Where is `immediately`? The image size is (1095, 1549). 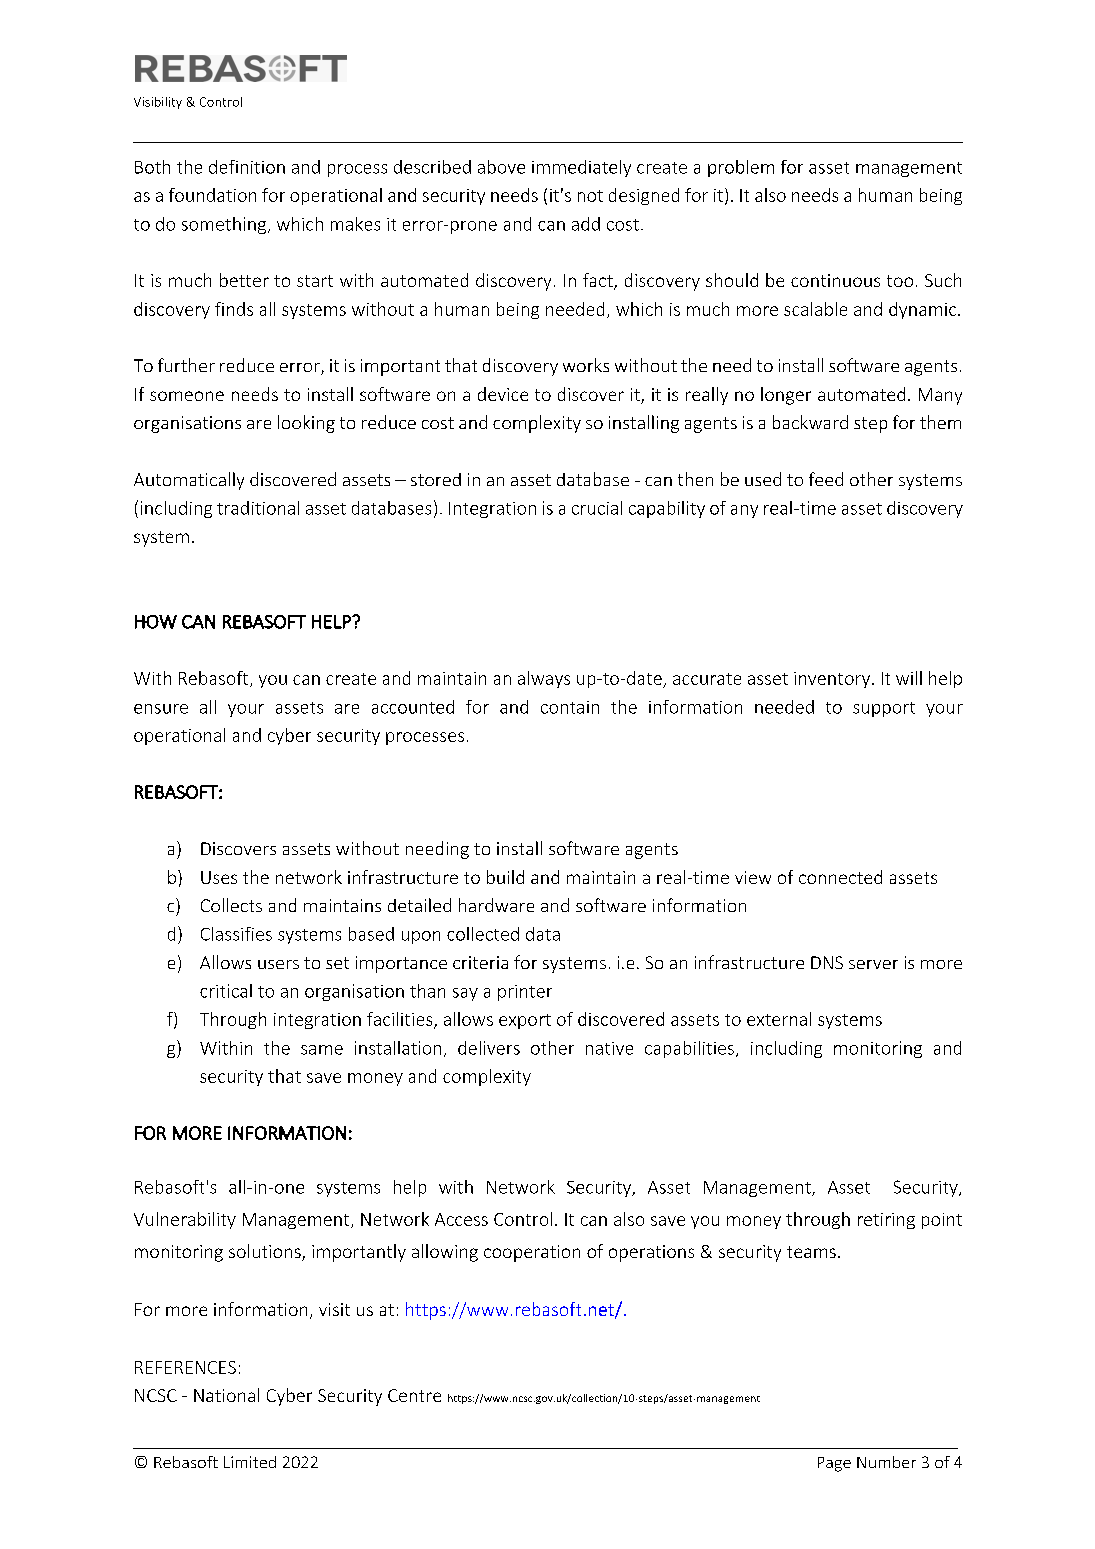 immediately is located at coordinates (581, 168).
